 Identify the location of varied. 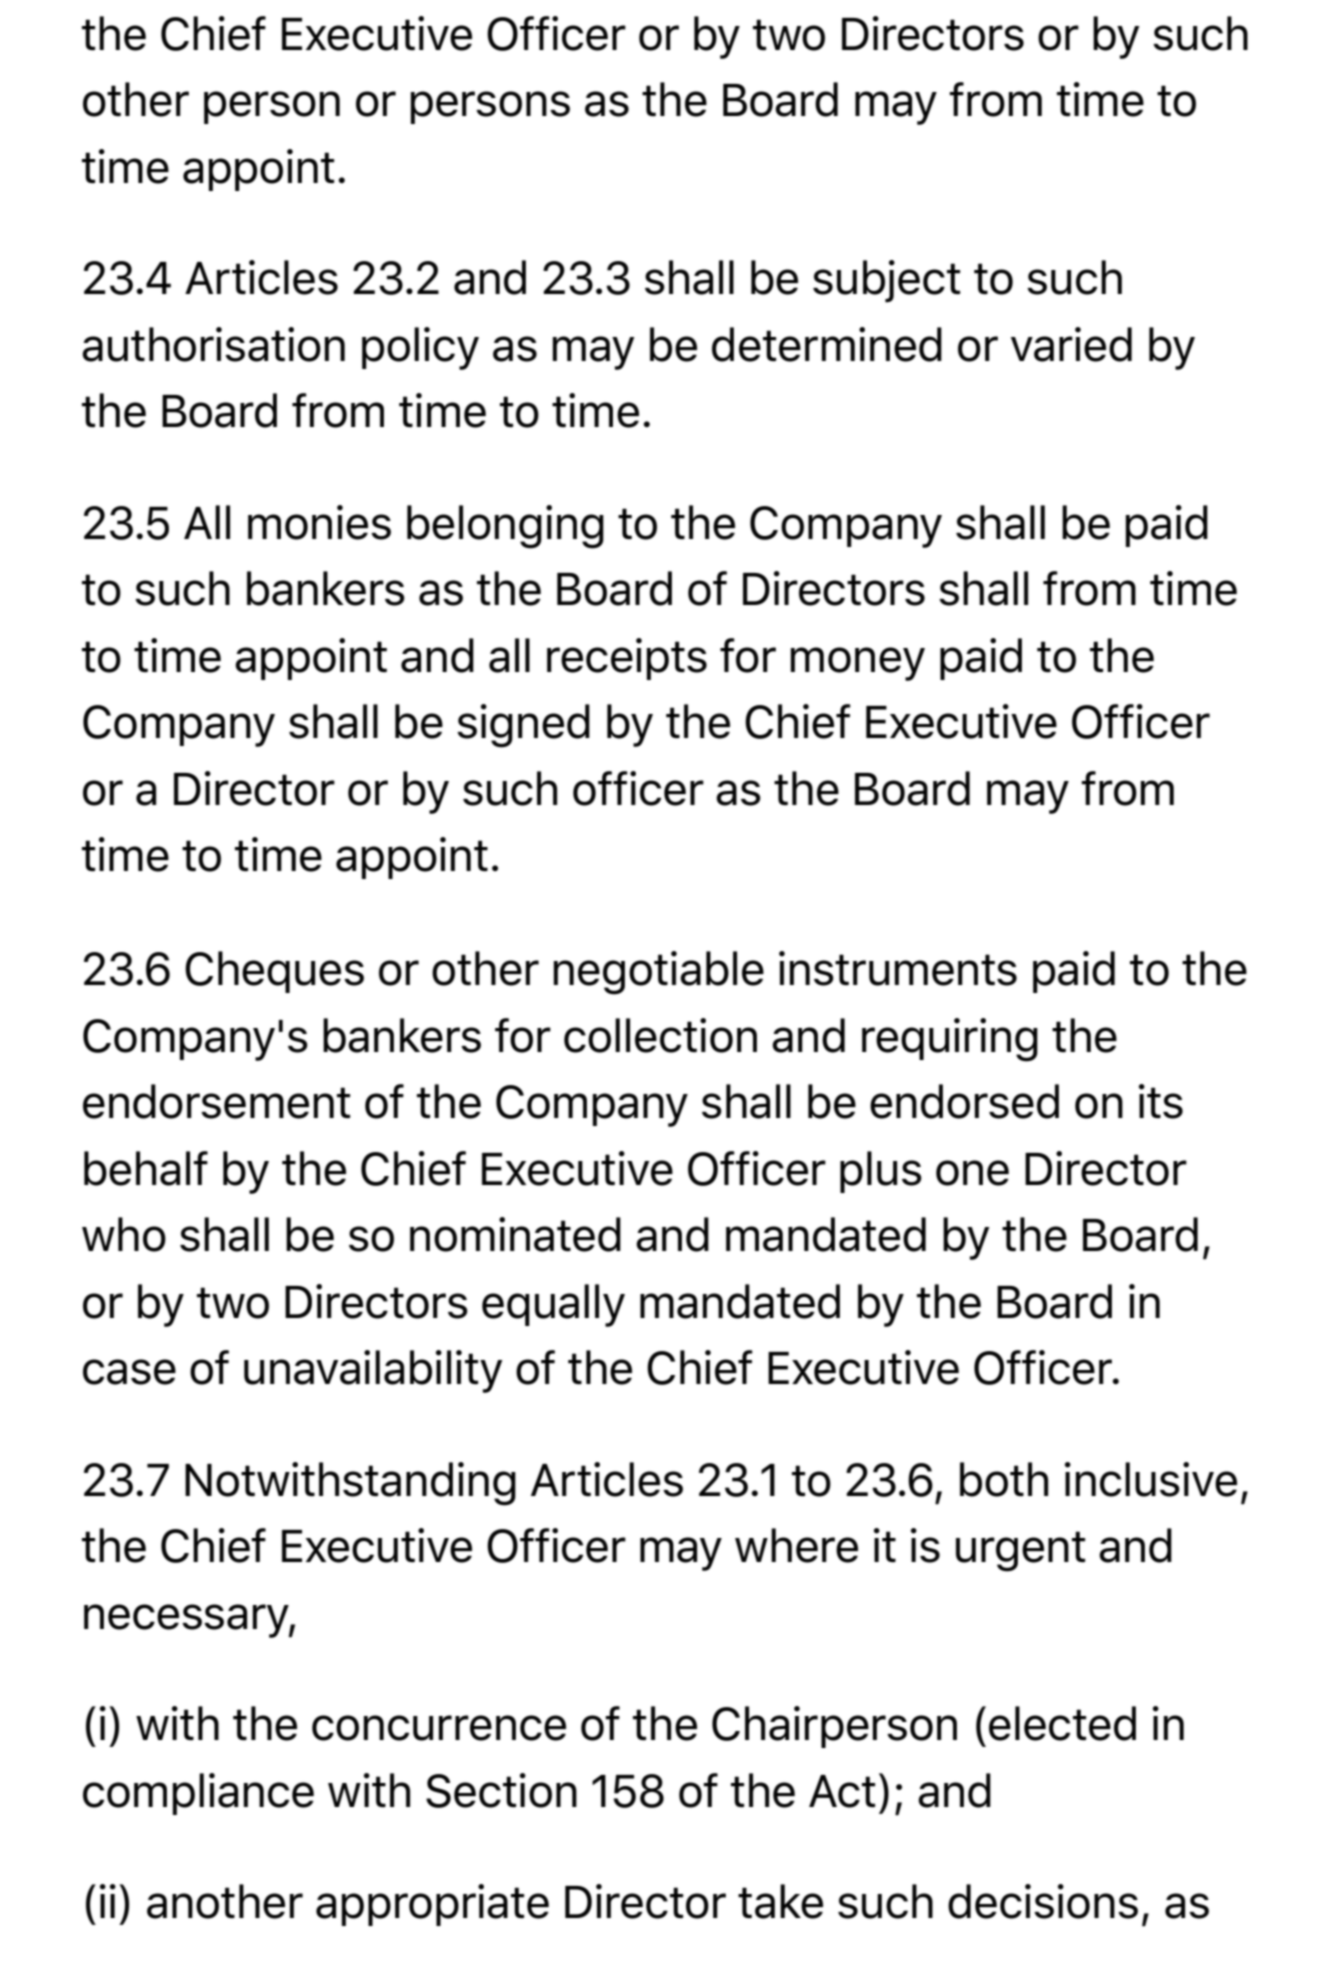
(1071, 344).
